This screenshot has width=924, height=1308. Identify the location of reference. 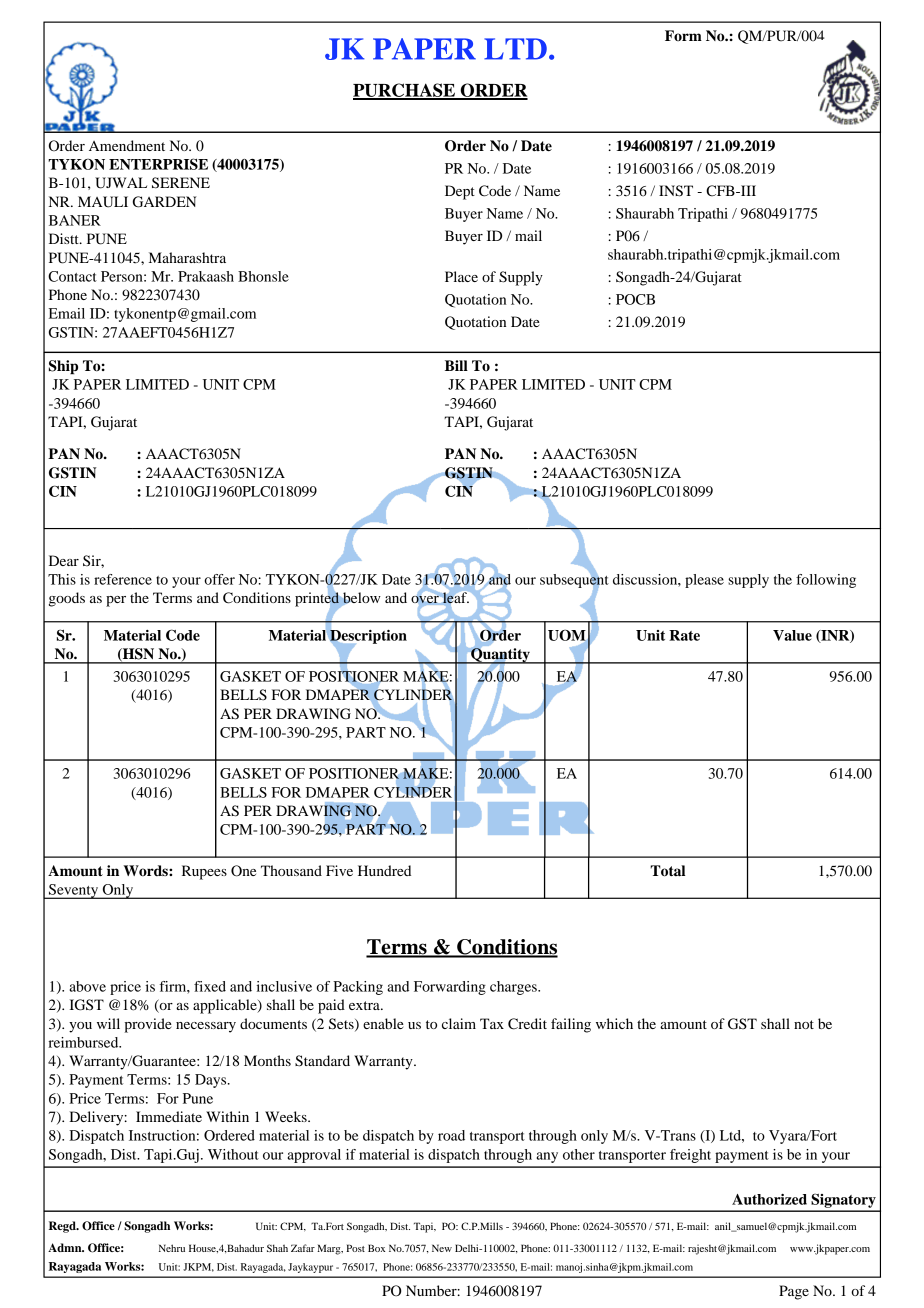
(123, 579).
